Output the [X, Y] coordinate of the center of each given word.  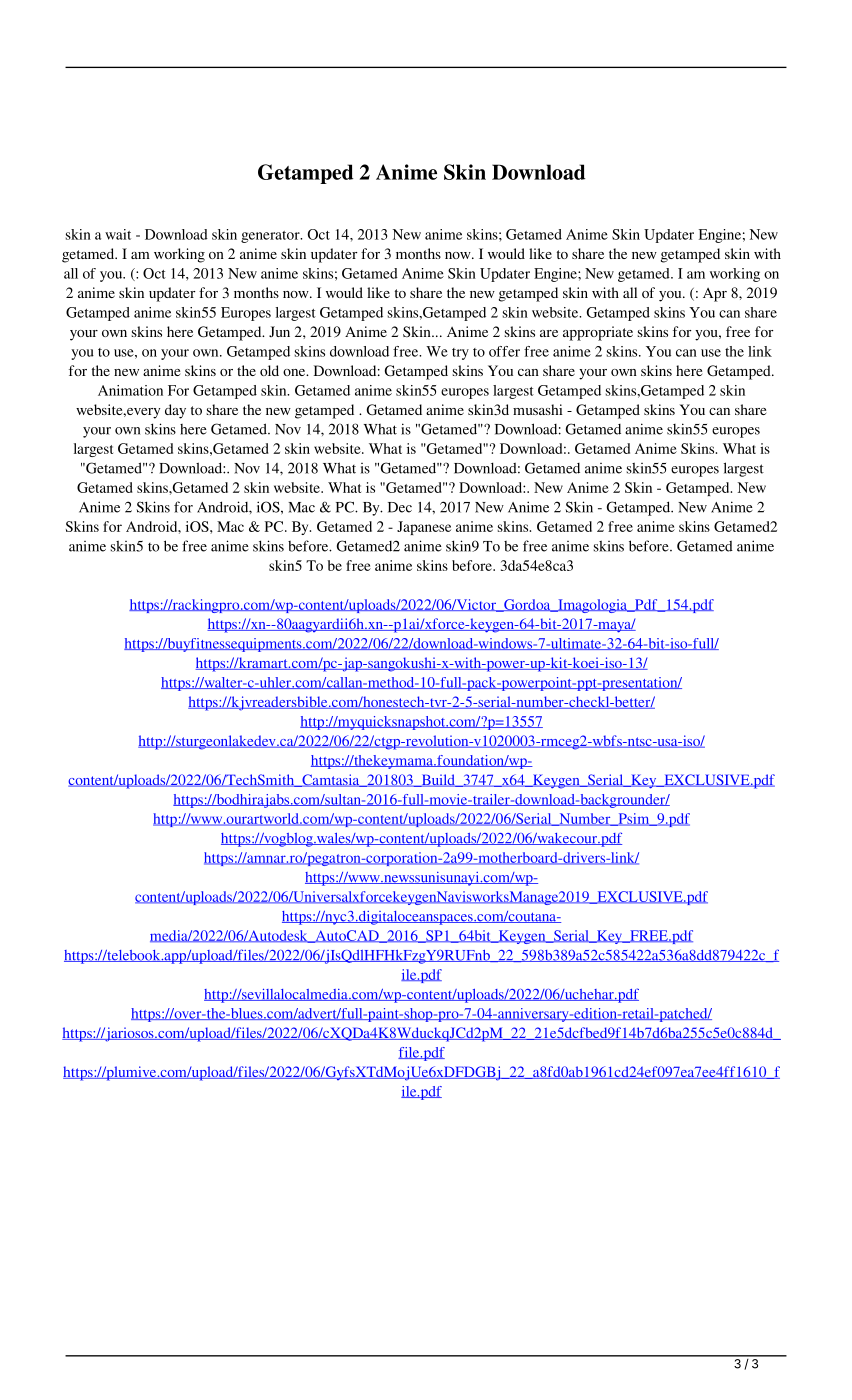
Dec [400, 507]
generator [271, 237]
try [460, 354]
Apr [715, 295]
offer [504, 351]
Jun [279, 331]
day [175, 411]
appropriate [598, 333]
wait [118, 234]
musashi [538, 409]
